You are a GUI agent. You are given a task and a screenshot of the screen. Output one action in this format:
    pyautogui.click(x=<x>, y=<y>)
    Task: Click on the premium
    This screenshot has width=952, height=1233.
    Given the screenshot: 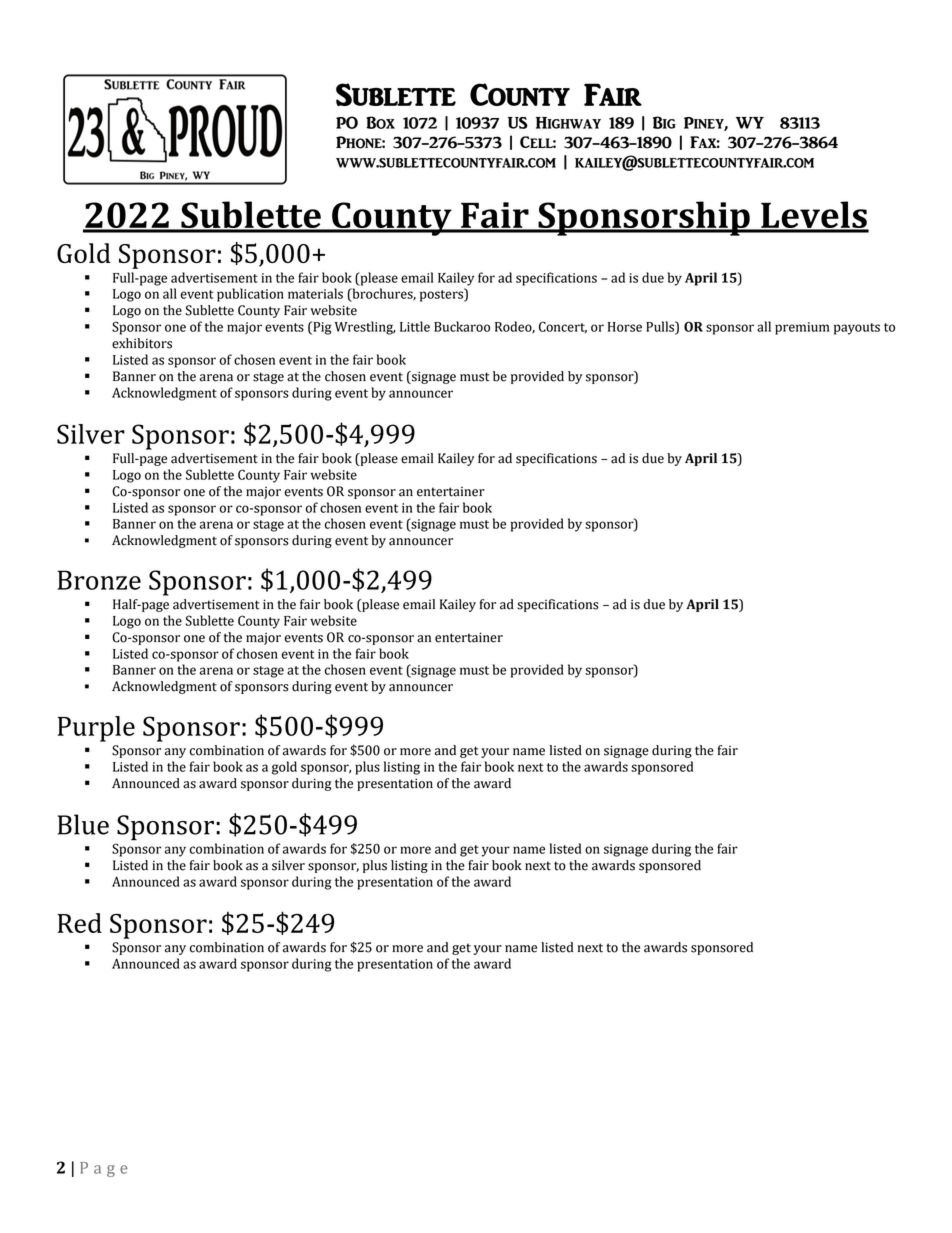 What is the action you would take?
    pyautogui.click(x=802, y=328)
